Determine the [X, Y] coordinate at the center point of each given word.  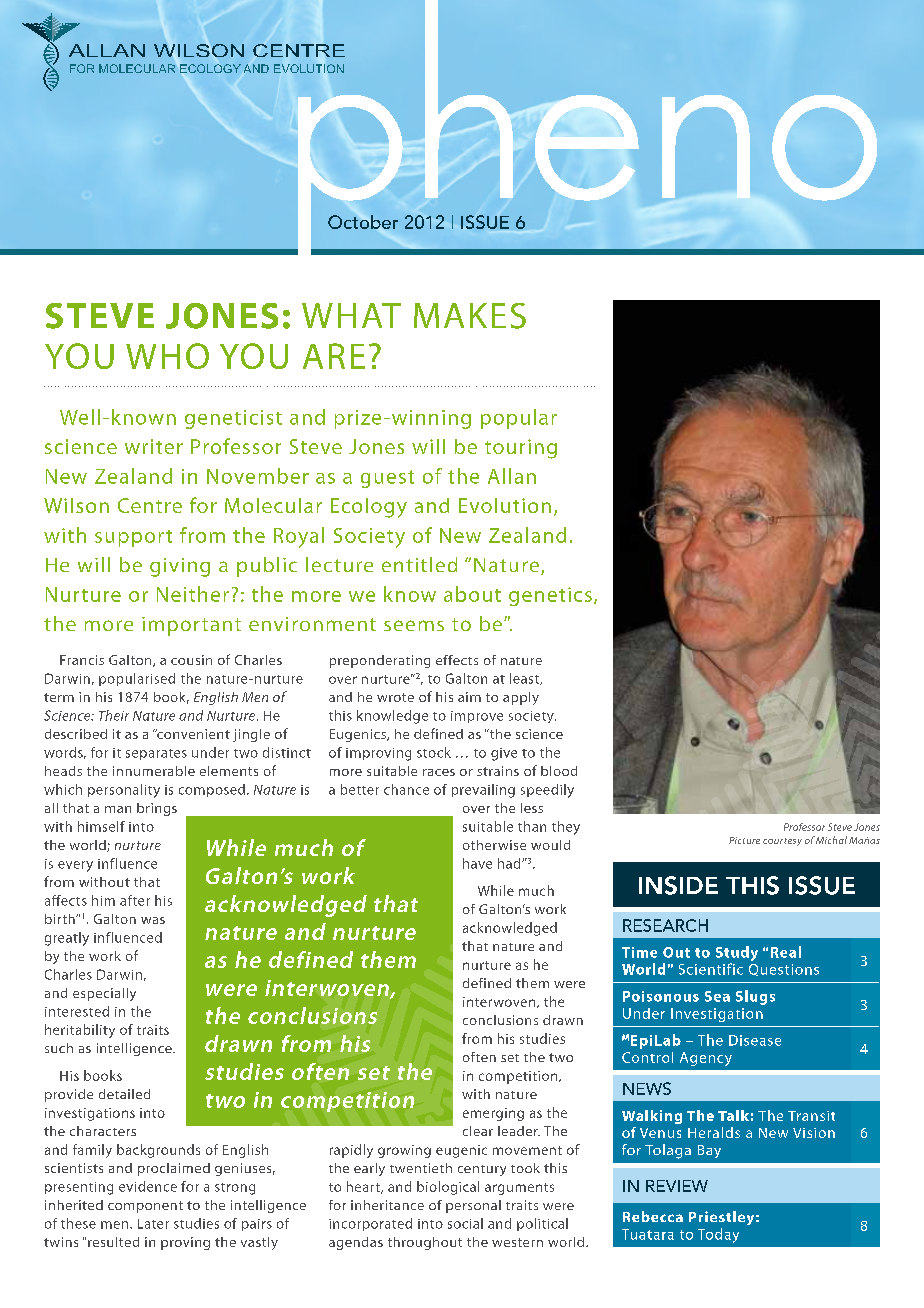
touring [521, 449]
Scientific [711, 969]
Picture [744, 840]
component [145, 1207]
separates [156, 754]
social [465, 1223]
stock [434, 752]
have [477, 863]
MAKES [470, 316]
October [363, 222]
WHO [167, 356]
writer [154, 446]
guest [387, 479]
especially [104, 994]
